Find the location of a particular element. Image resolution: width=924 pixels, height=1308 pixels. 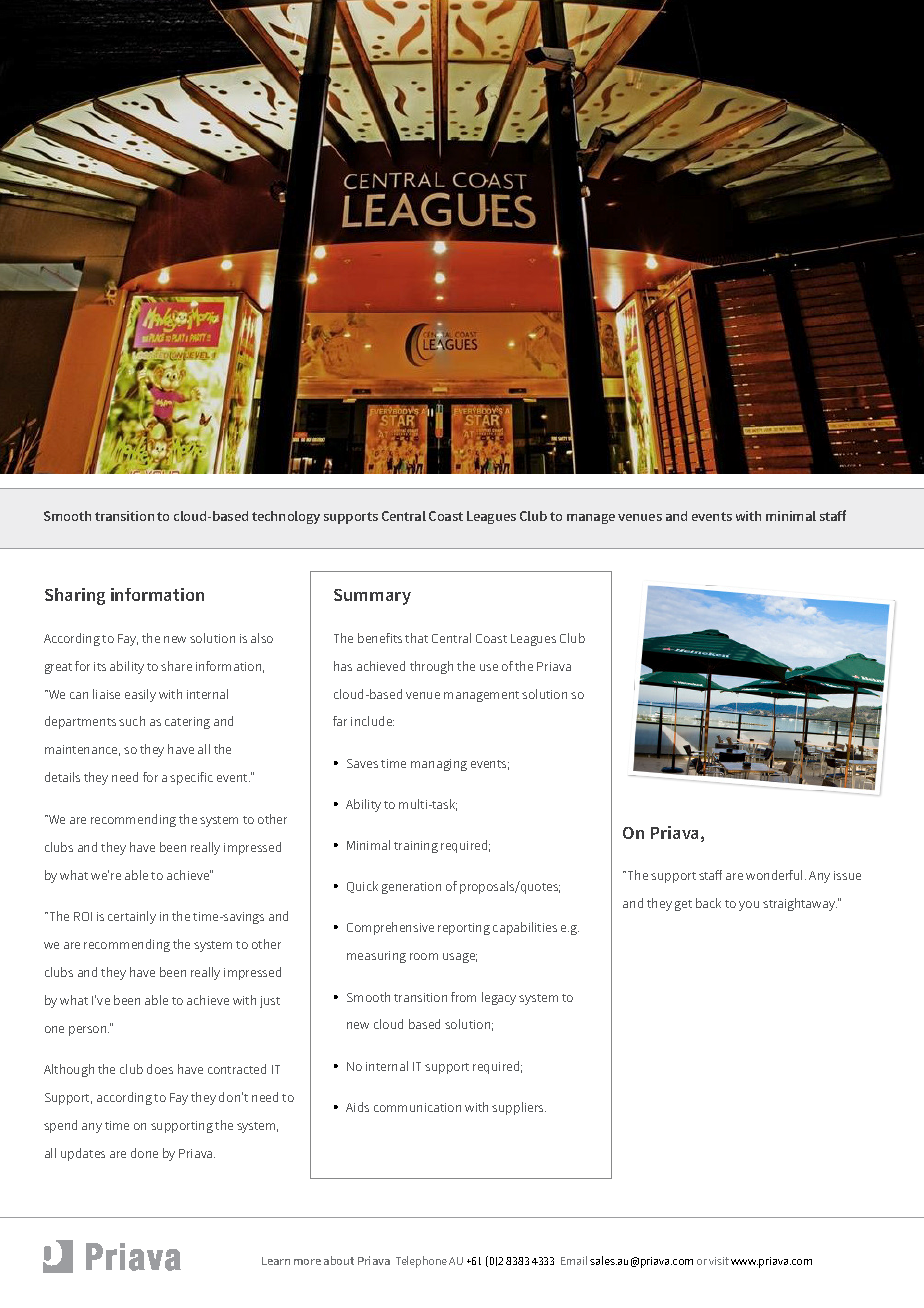

certainly is located at coordinates (132, 917).
